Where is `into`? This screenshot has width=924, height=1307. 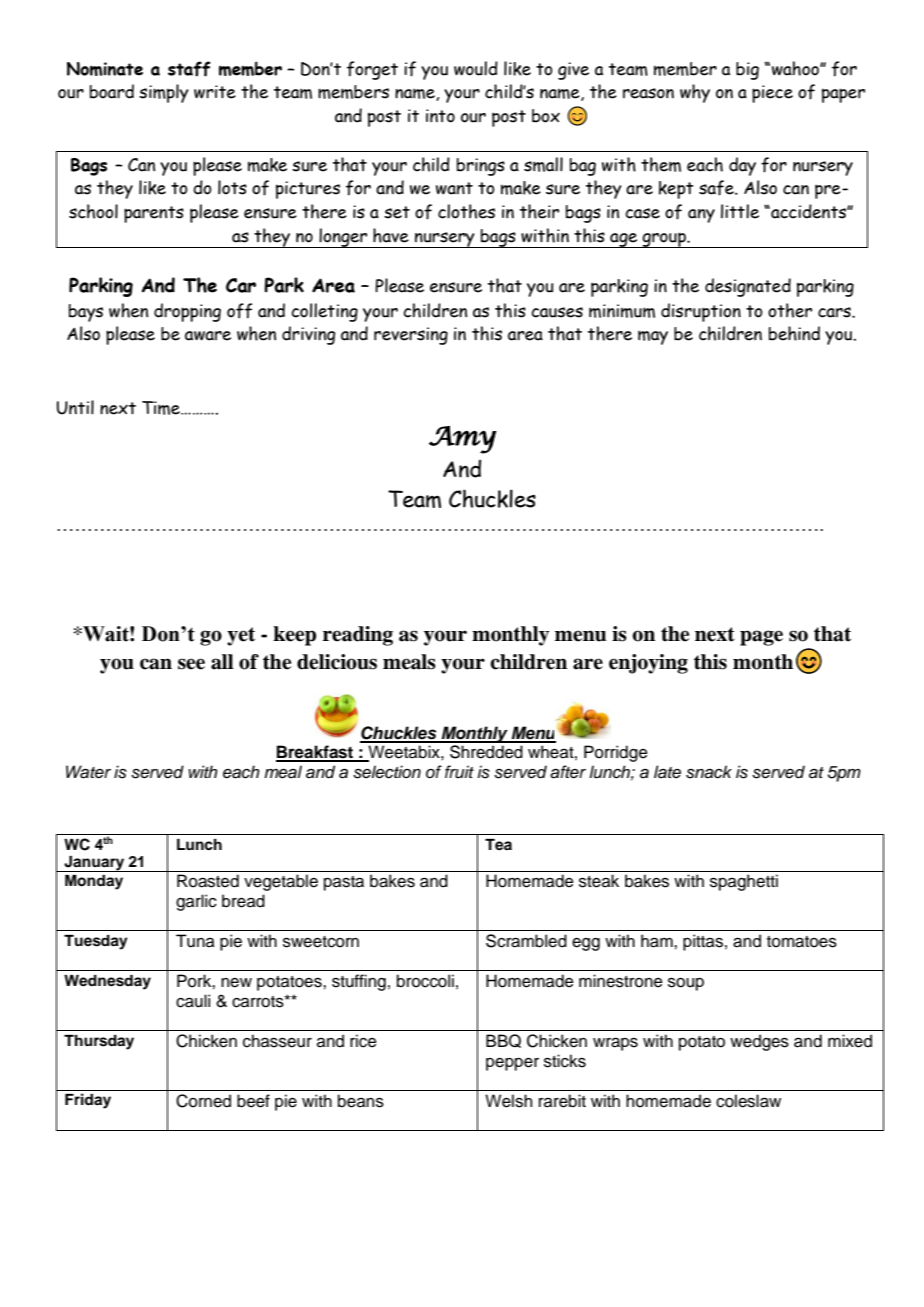
into is located at coordinates (440, 116).
